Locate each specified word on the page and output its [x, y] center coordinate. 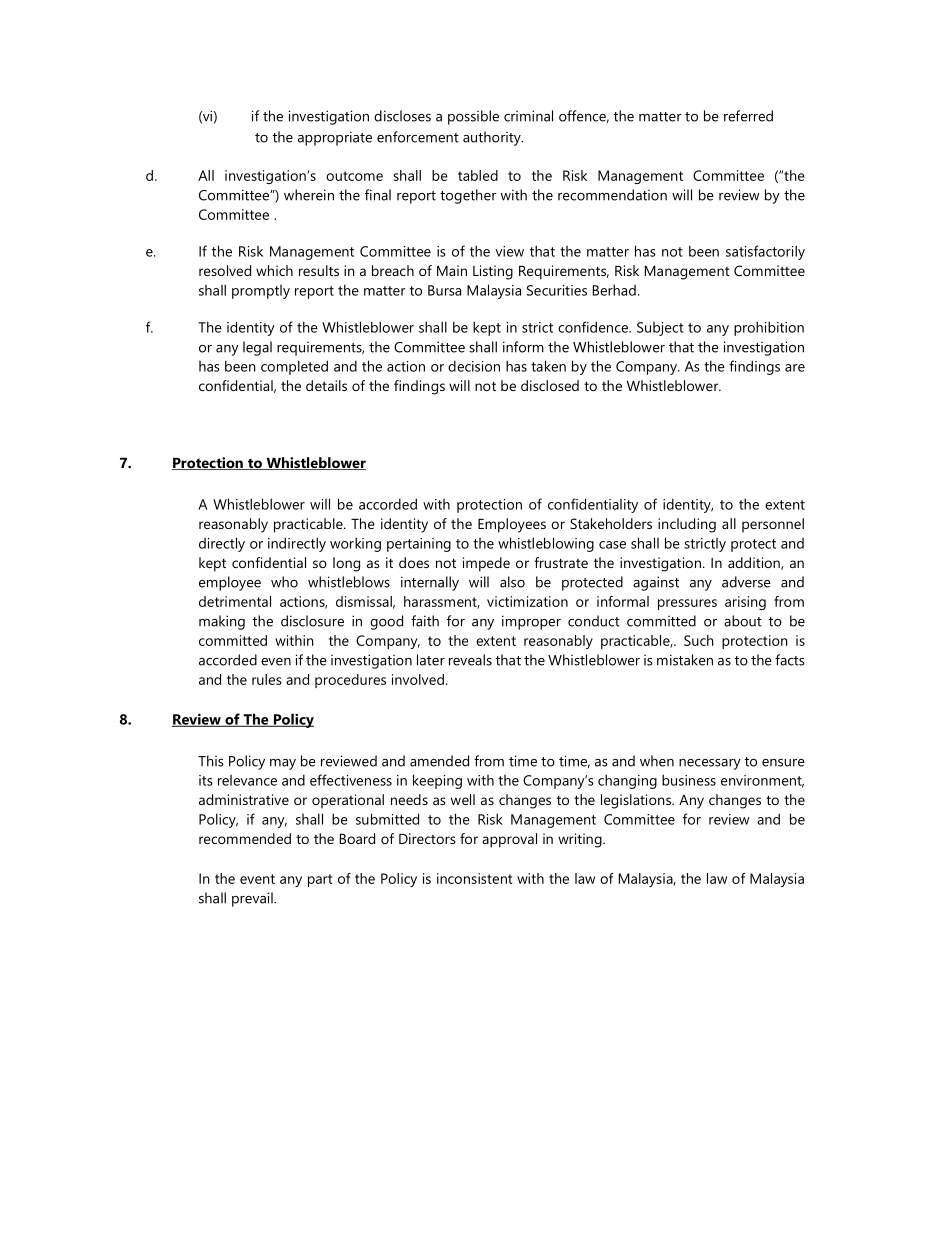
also [512, 582]
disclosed [550, 385]
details [326, 385]
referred [748, 116]
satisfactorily [765, 252]
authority [493, 138]
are [795, 368]
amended [439, 761]
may [283, 764]
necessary [710, 764]
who [284, 582]
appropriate [335, 138]
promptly [261, 292]
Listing [493, 272]
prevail [253, 899]
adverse [746, 582]
